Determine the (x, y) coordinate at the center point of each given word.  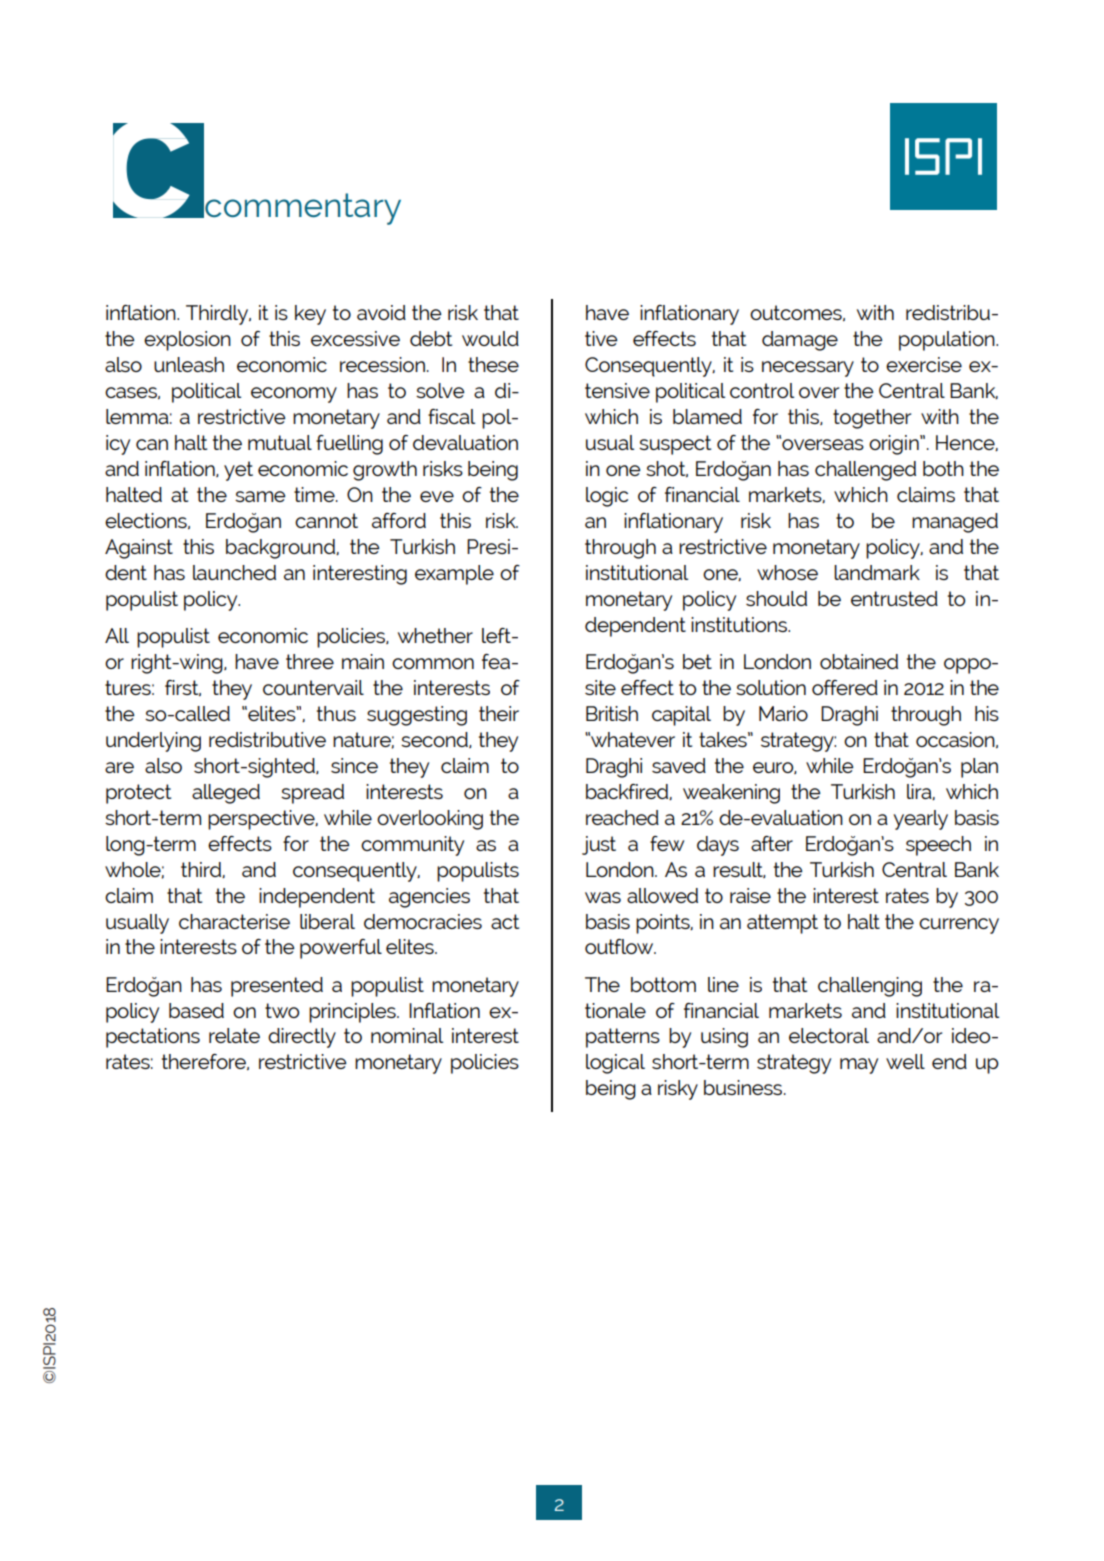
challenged (865, 471)
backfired (628, 792)
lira (920, 792)
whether (435, 635)
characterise (234, 921)
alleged (226, 794)
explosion (187, 341)
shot (667, 469)
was (603, 897)
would (490, 338)
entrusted (894, 598)
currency (959, 926)
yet (238, 471)
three (310, 661)
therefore (205, 1062)
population (948, 341)
